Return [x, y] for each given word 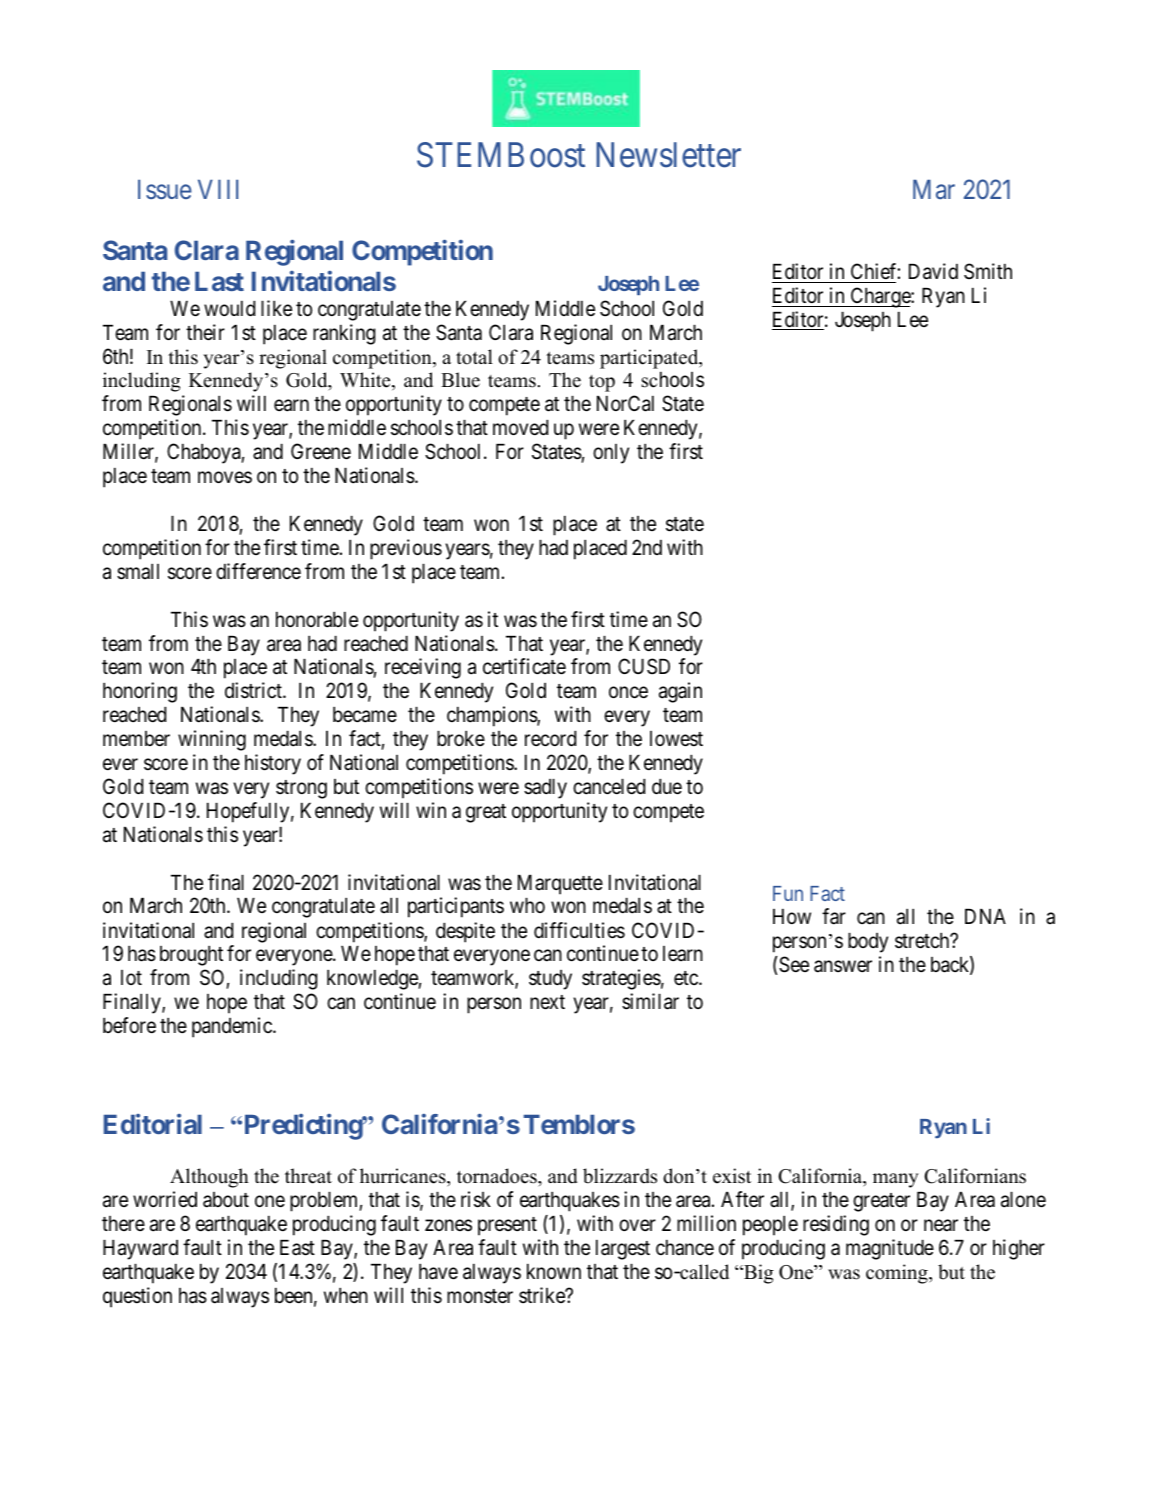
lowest [676, 739]
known [554, 1272]
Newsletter [668, 155]
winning [212, 740]
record [550, 739]
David [933, 271]
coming [898, 1274]
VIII [218, 189]
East [297, 1248]
